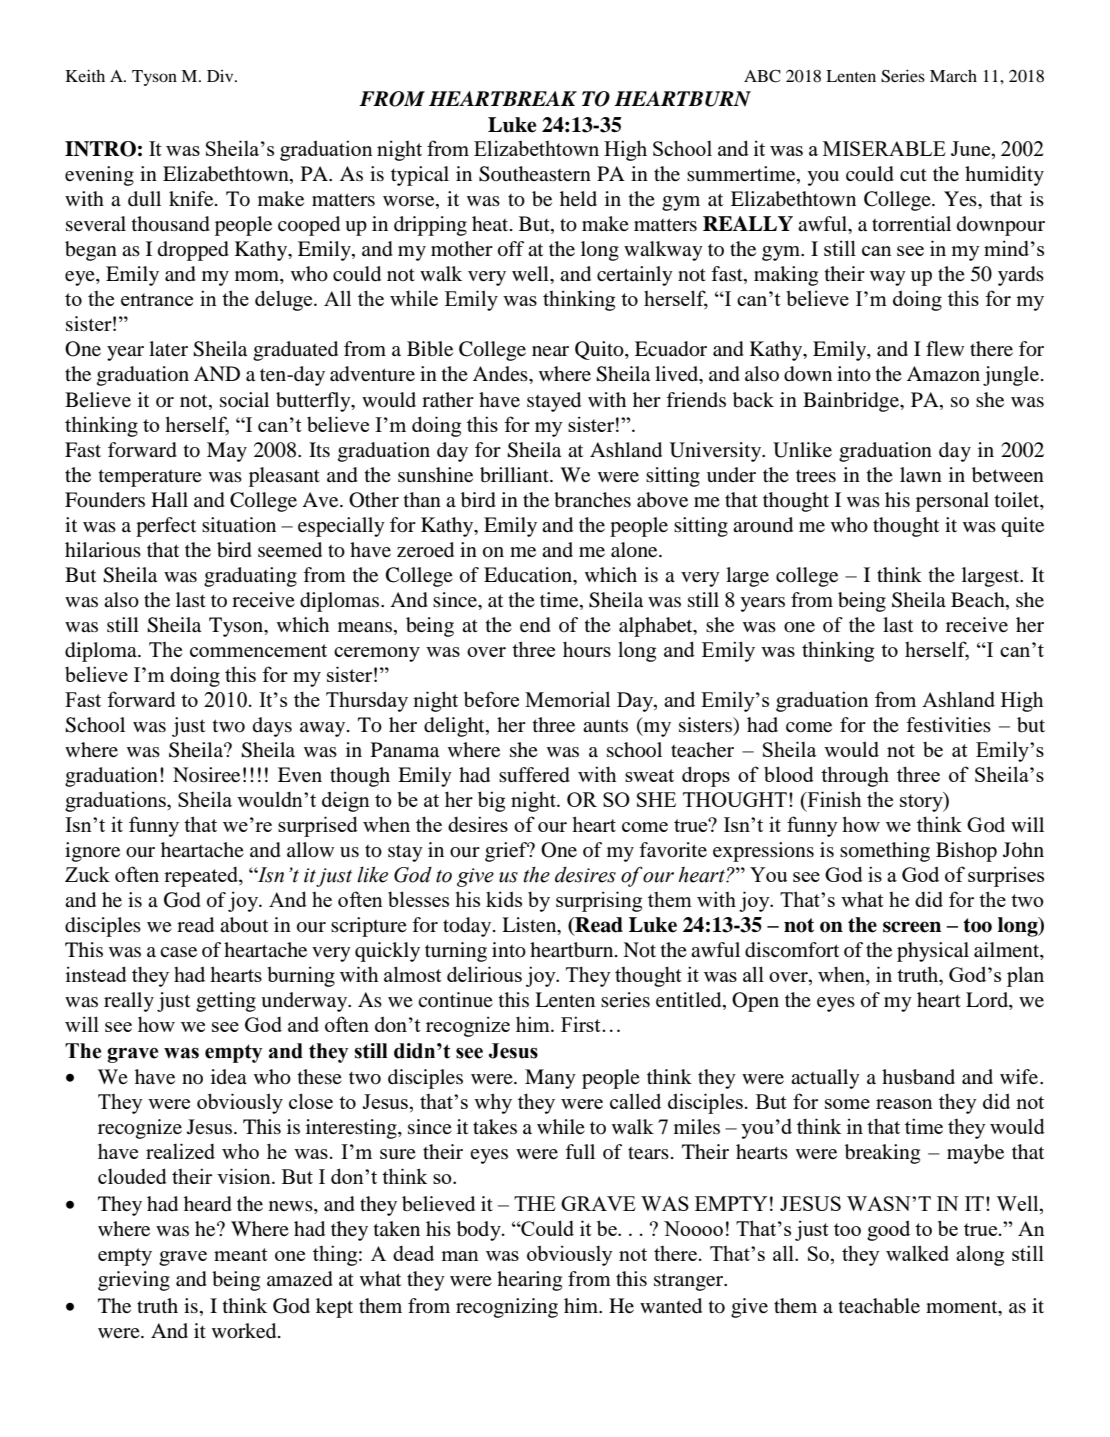 The height and width of the screenshot is (1437, 1110). I want to click on MISERABLE, so click(884, 148).
